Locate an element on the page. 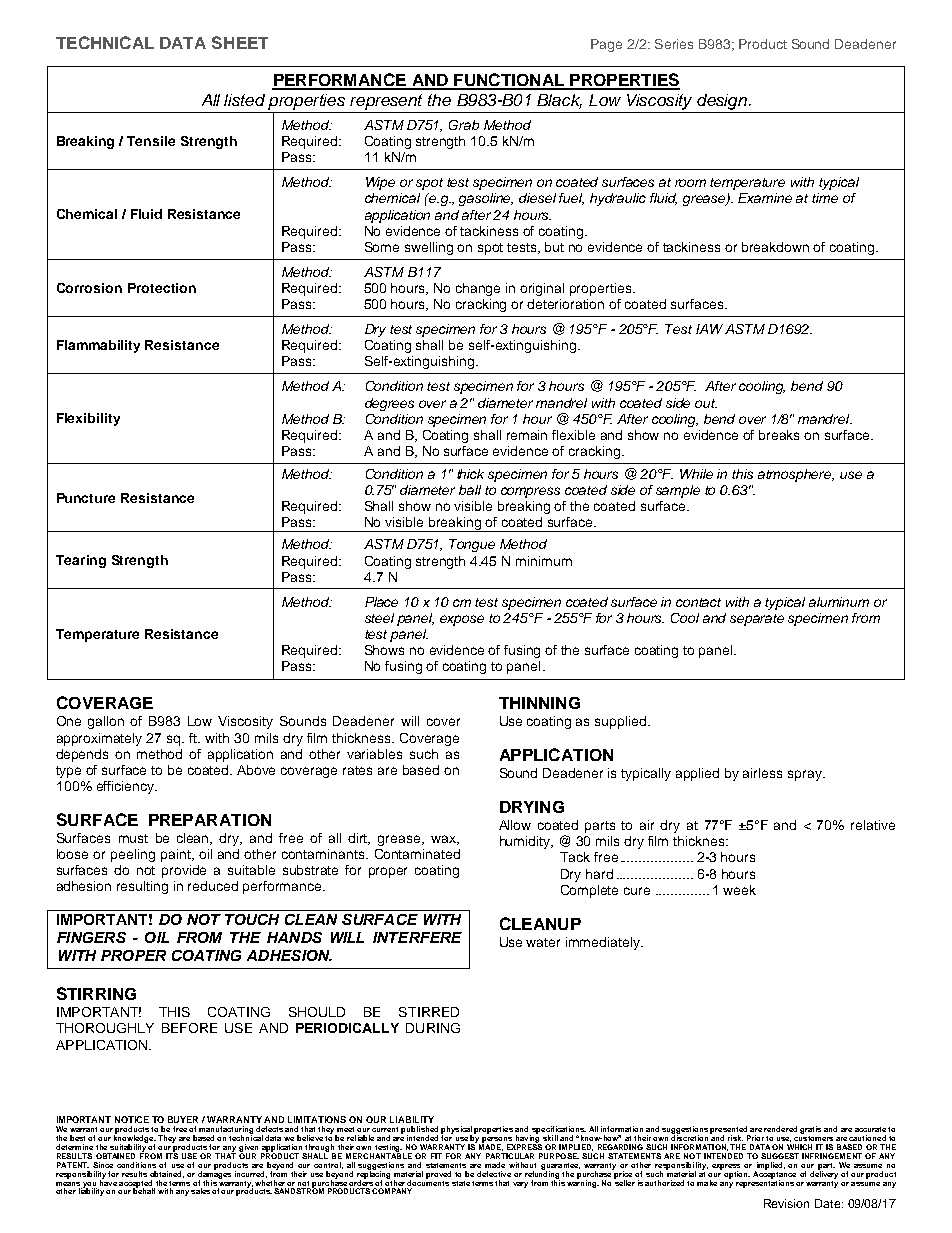  airless is located at coordinates (762, 773).
